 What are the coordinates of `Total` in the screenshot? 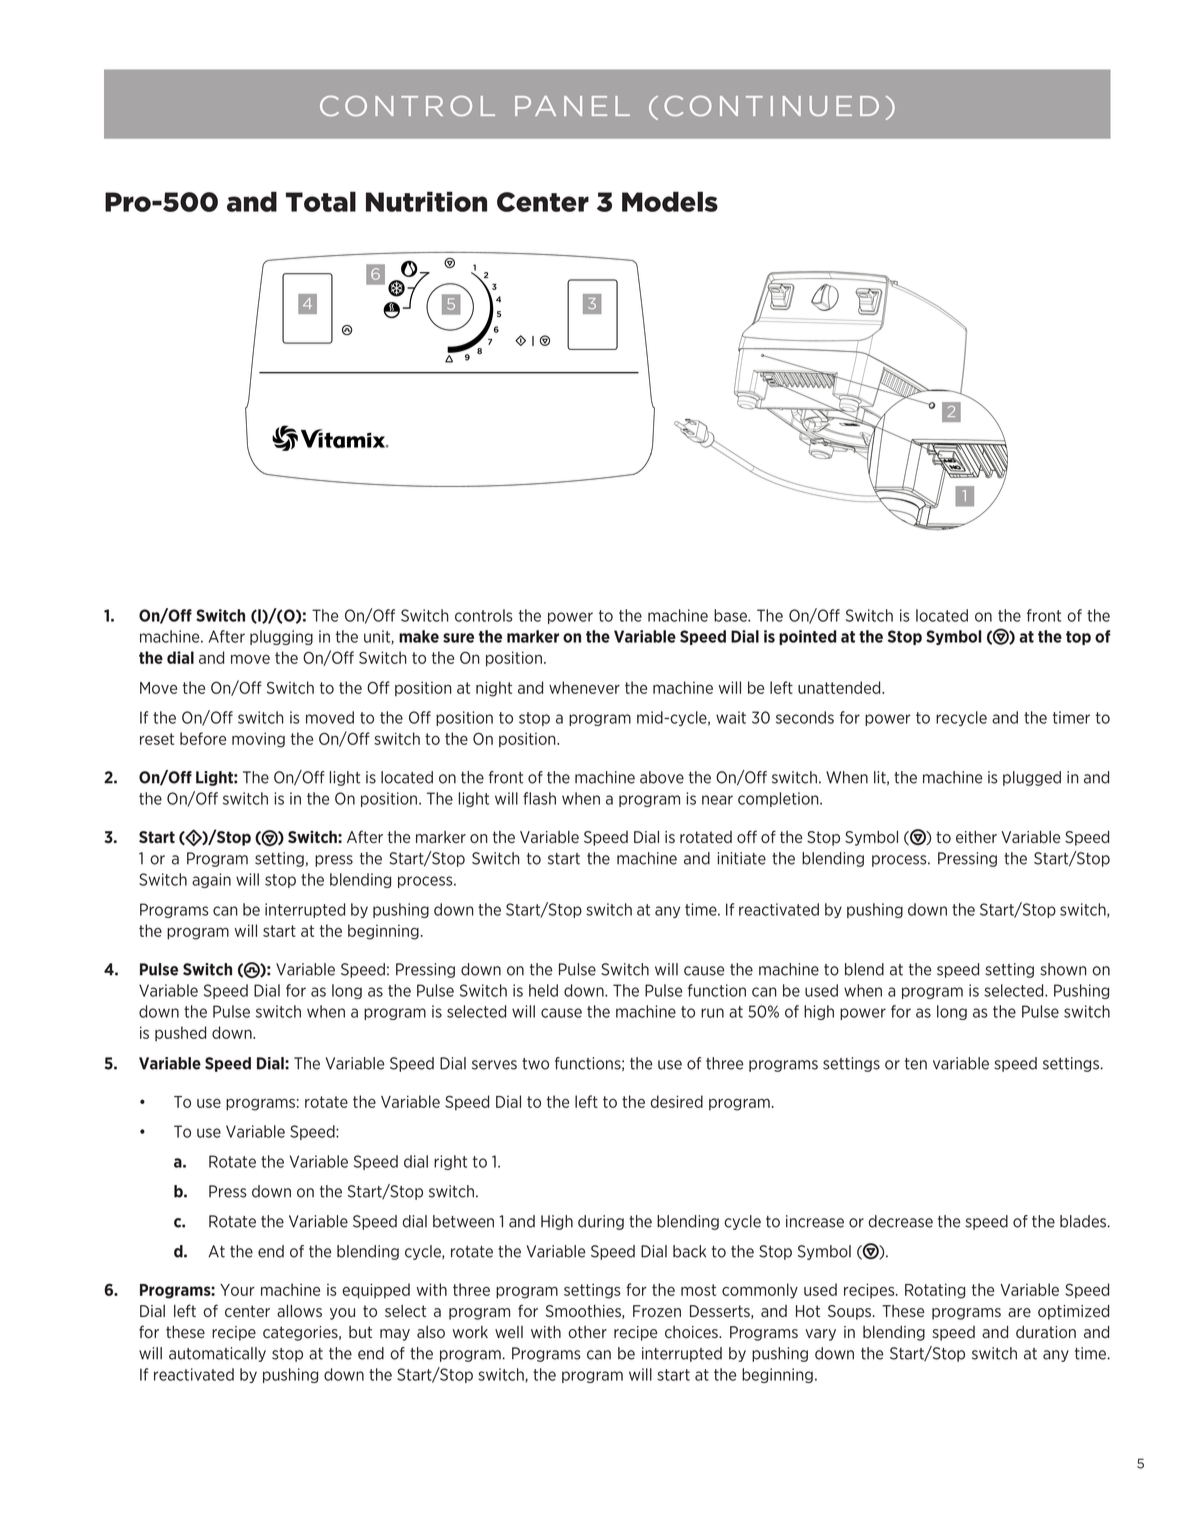 It's located at (321, 201).
